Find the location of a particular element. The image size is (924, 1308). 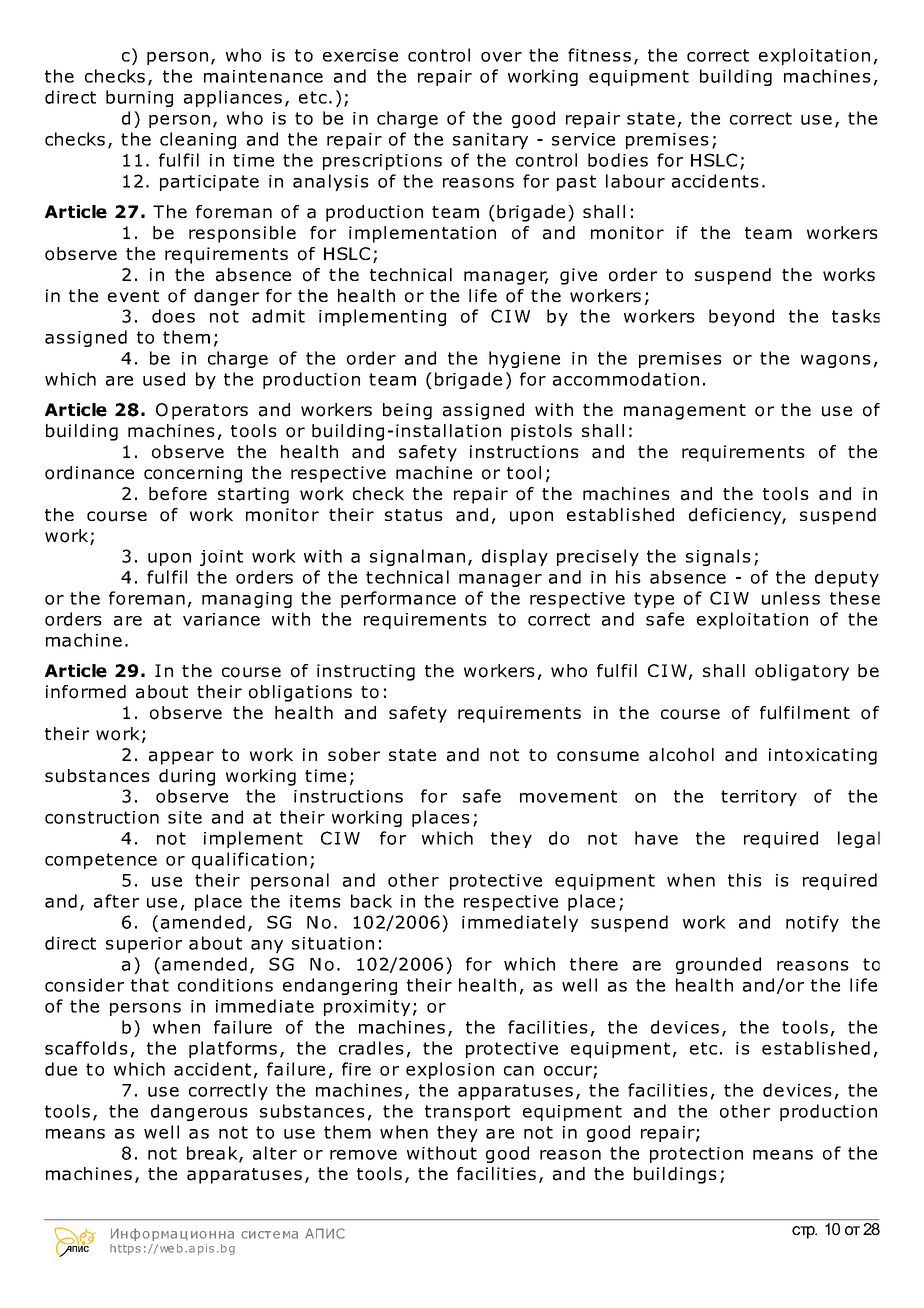

fitness is located at coordinates (599, 55).
